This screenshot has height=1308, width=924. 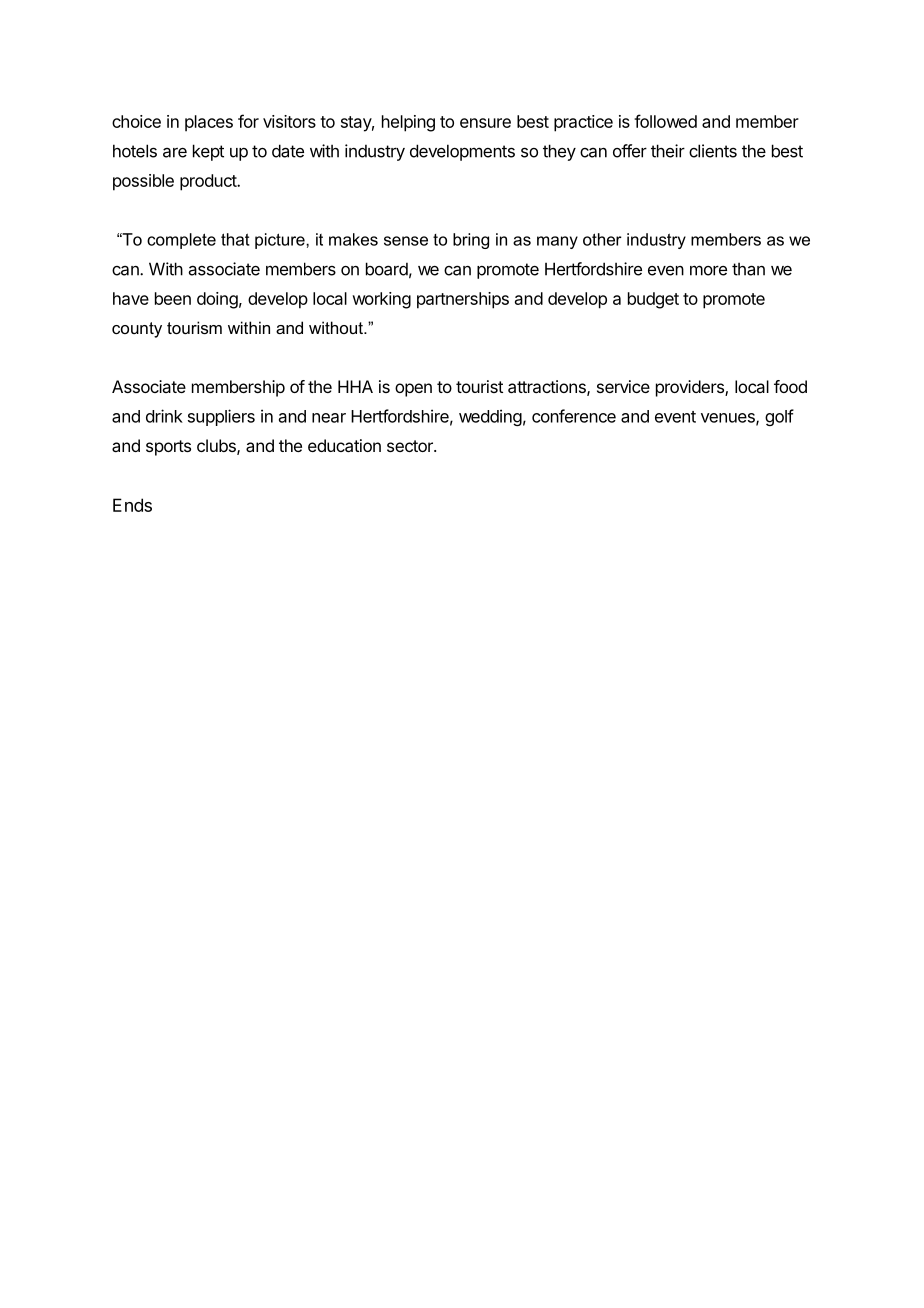 I want to click on Ends, so click(x=132, y=505).
